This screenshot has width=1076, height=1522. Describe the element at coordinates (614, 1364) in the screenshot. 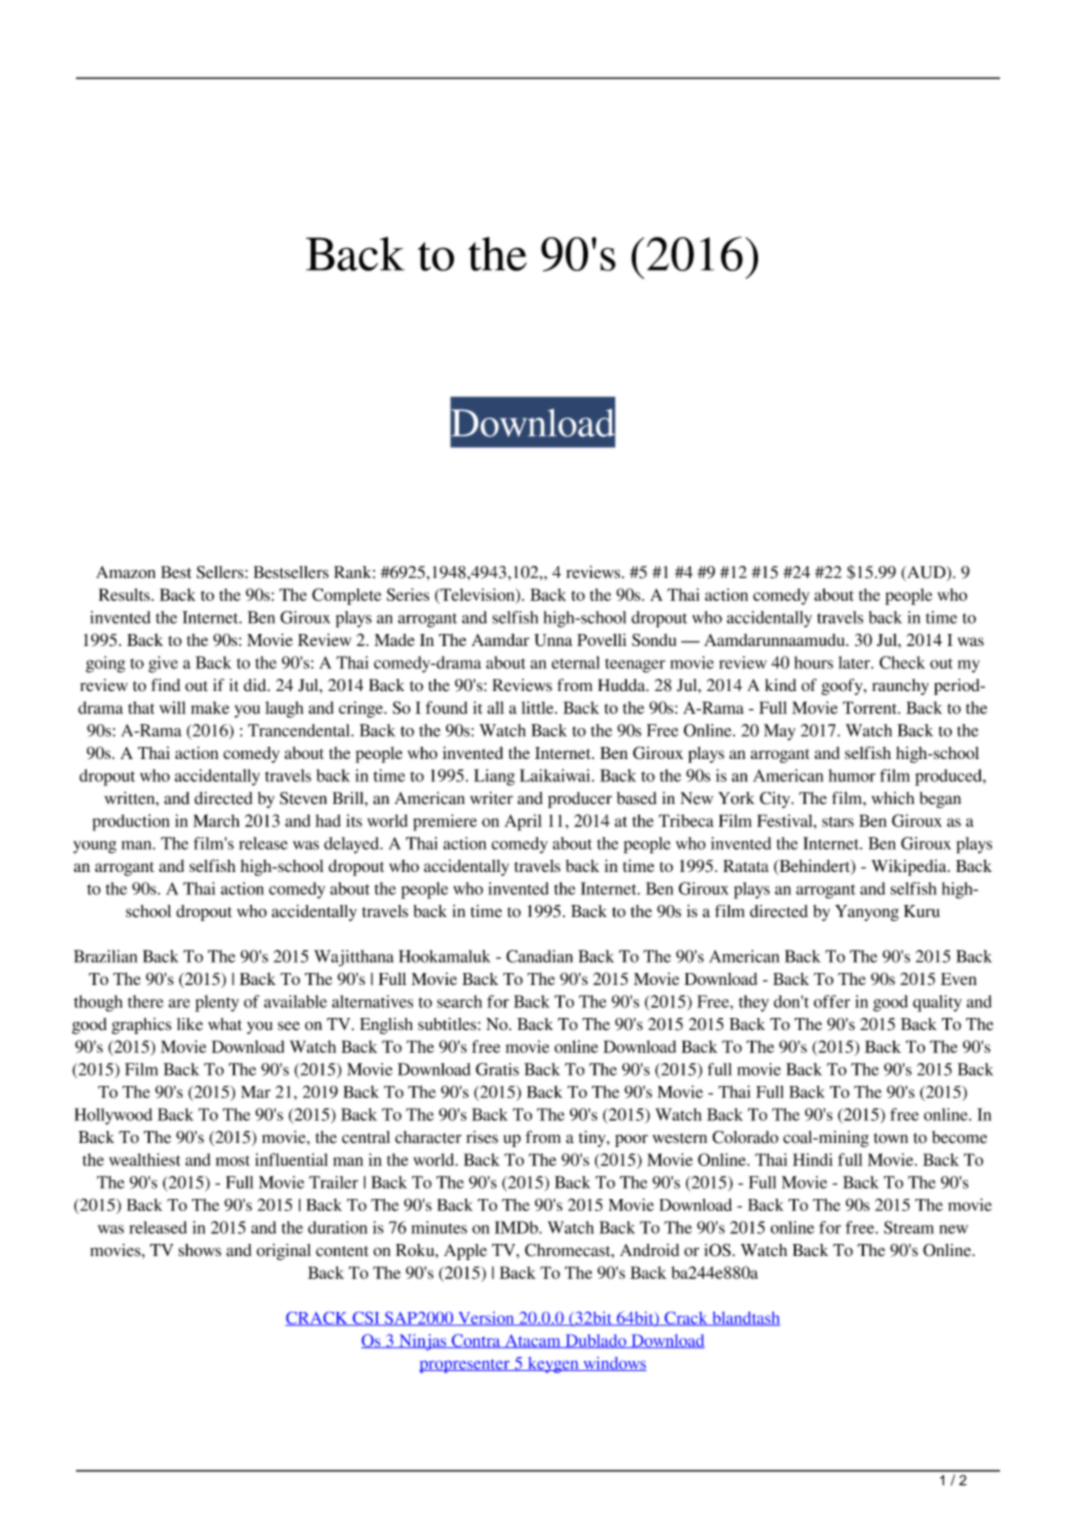

I see `windows` at that location.
